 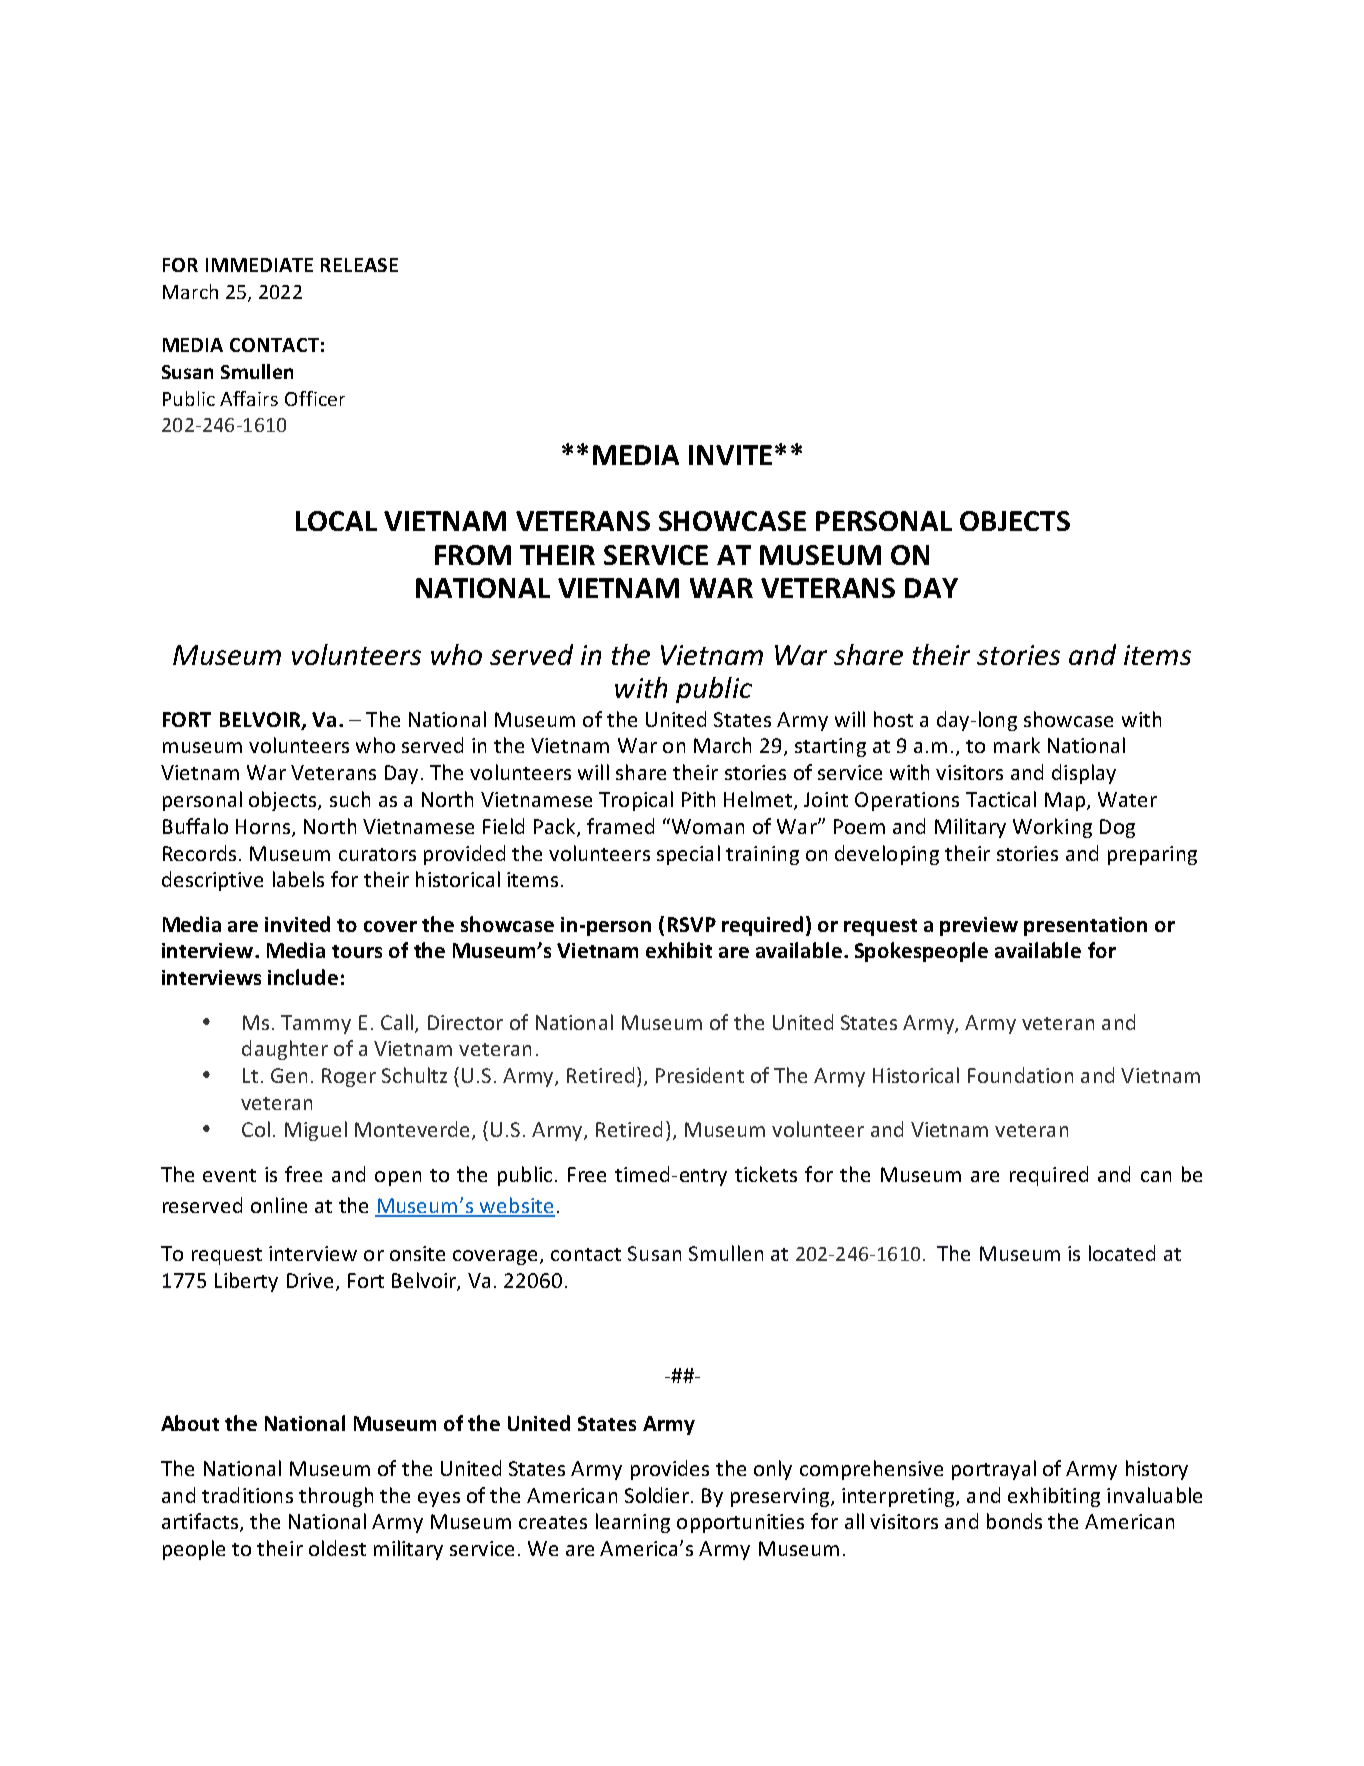 What do you see at coordinates (658, 1495) in the screenshot?
I see `Soldier` at bounding box center [658, 1495].
